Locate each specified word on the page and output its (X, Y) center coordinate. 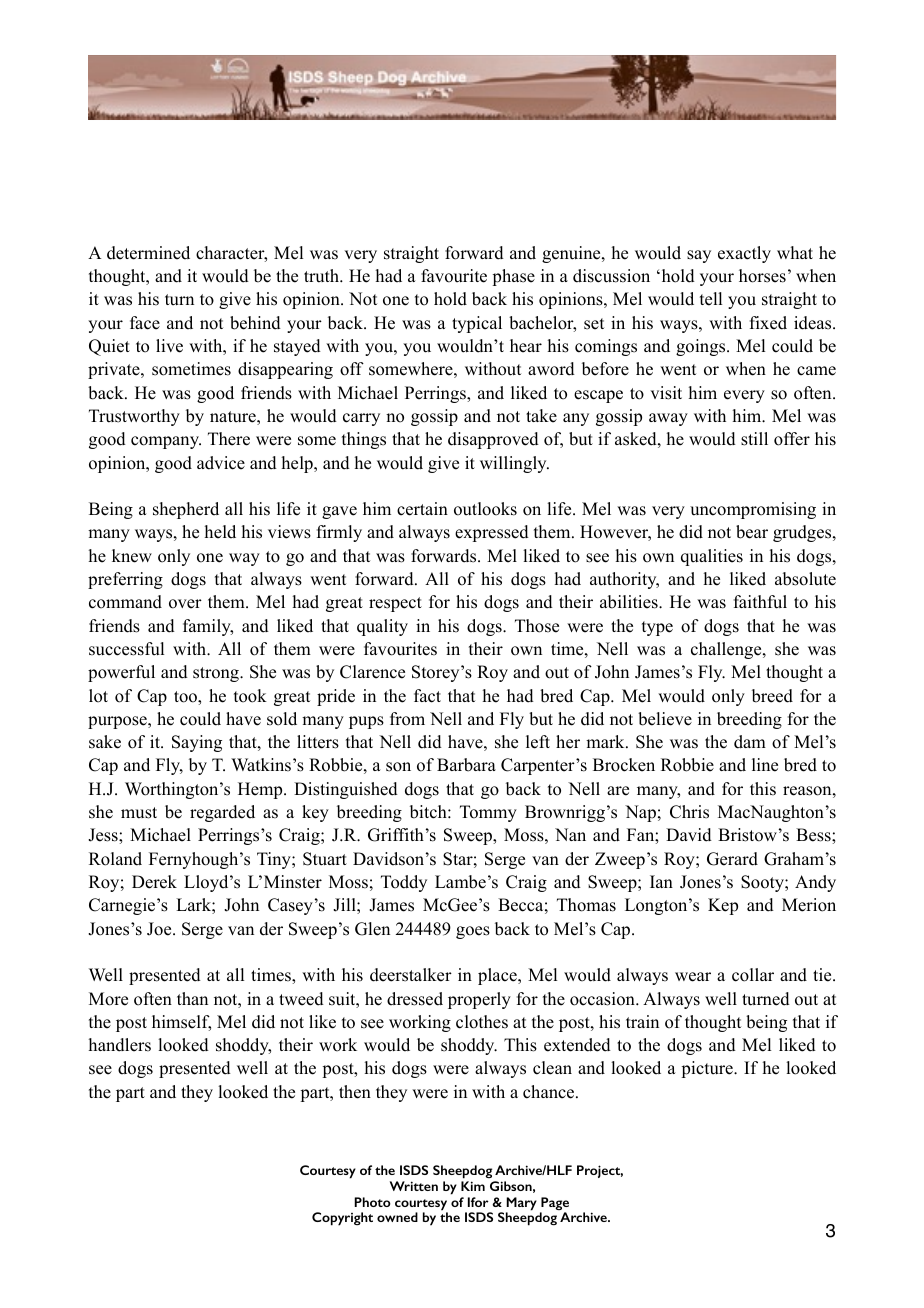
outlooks (485, 509)
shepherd (186, 510)
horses (762, 276)
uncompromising (753, 510)
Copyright (342, 1219)
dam (750, 742)
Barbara (466, 765)
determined (148, 253)
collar (753, 975)
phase (513, 277)
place (498, 976)
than (192, 998)
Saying (197, 743)
